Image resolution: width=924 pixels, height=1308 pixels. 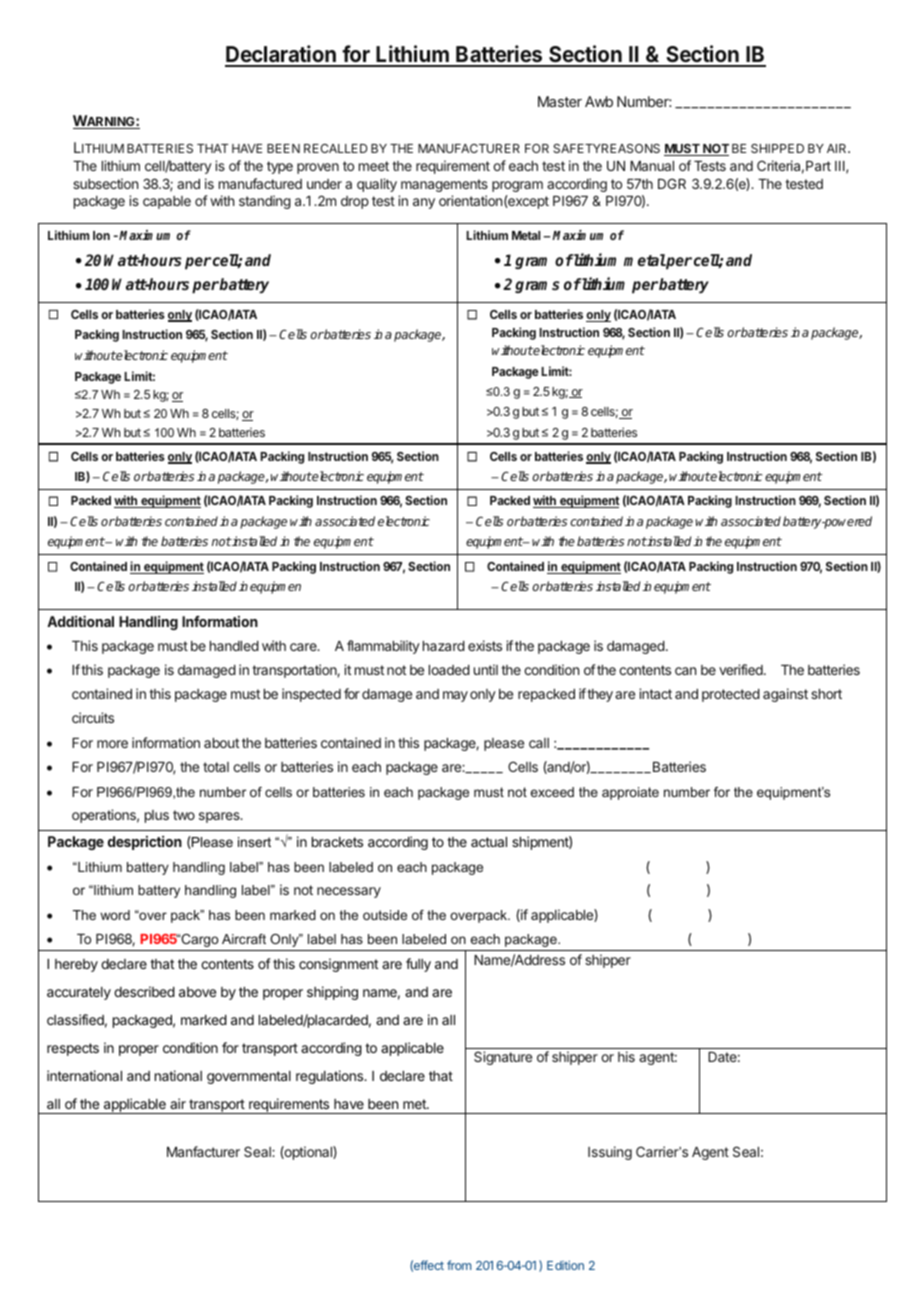 What do you see at coordinates (742, 669) in the screenshot?
I see `verified` at bounding box center [742, 669].
